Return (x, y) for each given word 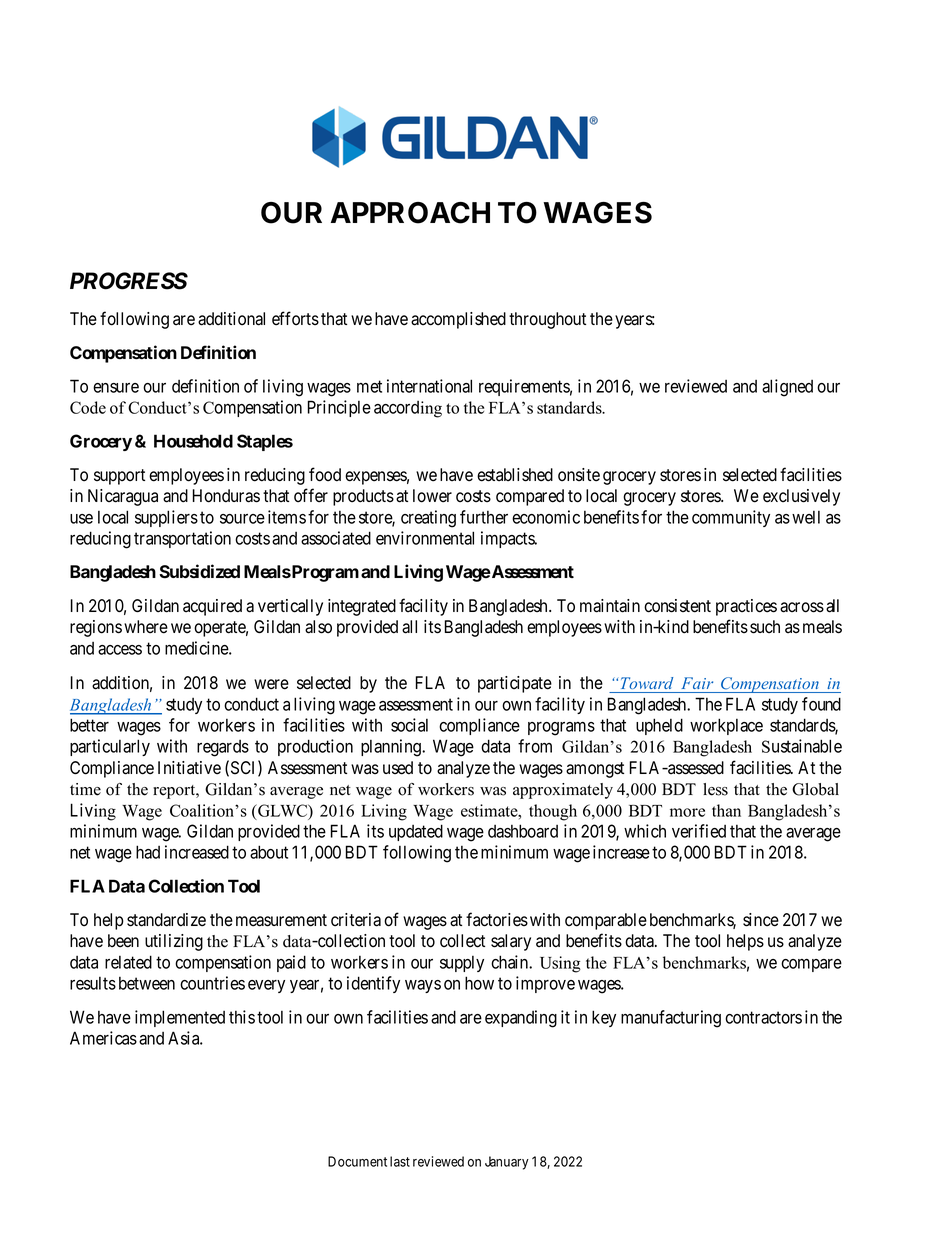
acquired (212, 607)
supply (462, 964)
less (715, 789)
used (398, 768)
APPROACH (410, 213)
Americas (103, 1038)
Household (193, 441)
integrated (362, 607)
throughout (547, 320)
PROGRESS (129, 281)
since (761, 920)
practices (746, 607)
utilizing (174, 942)
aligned (787, 388)
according (408, 409)
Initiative (189, 768)
